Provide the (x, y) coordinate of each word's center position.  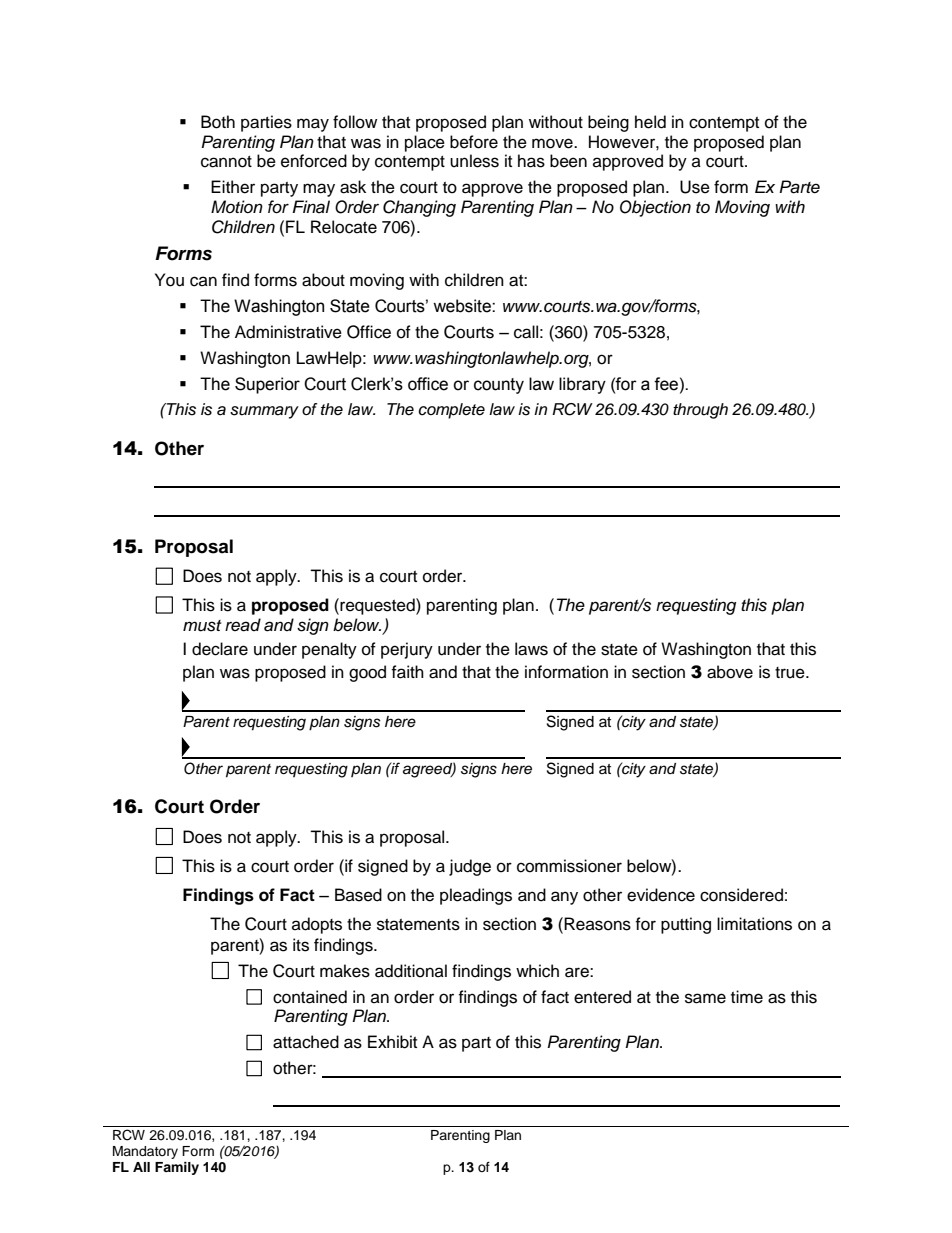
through (700, 411)
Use (695, 187)
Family (177, 1168)
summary (264, 412)
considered (741, 895)
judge (470, 867)
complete (451, 411)
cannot (226, 162)
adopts (317, 925)
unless (474, 161)
